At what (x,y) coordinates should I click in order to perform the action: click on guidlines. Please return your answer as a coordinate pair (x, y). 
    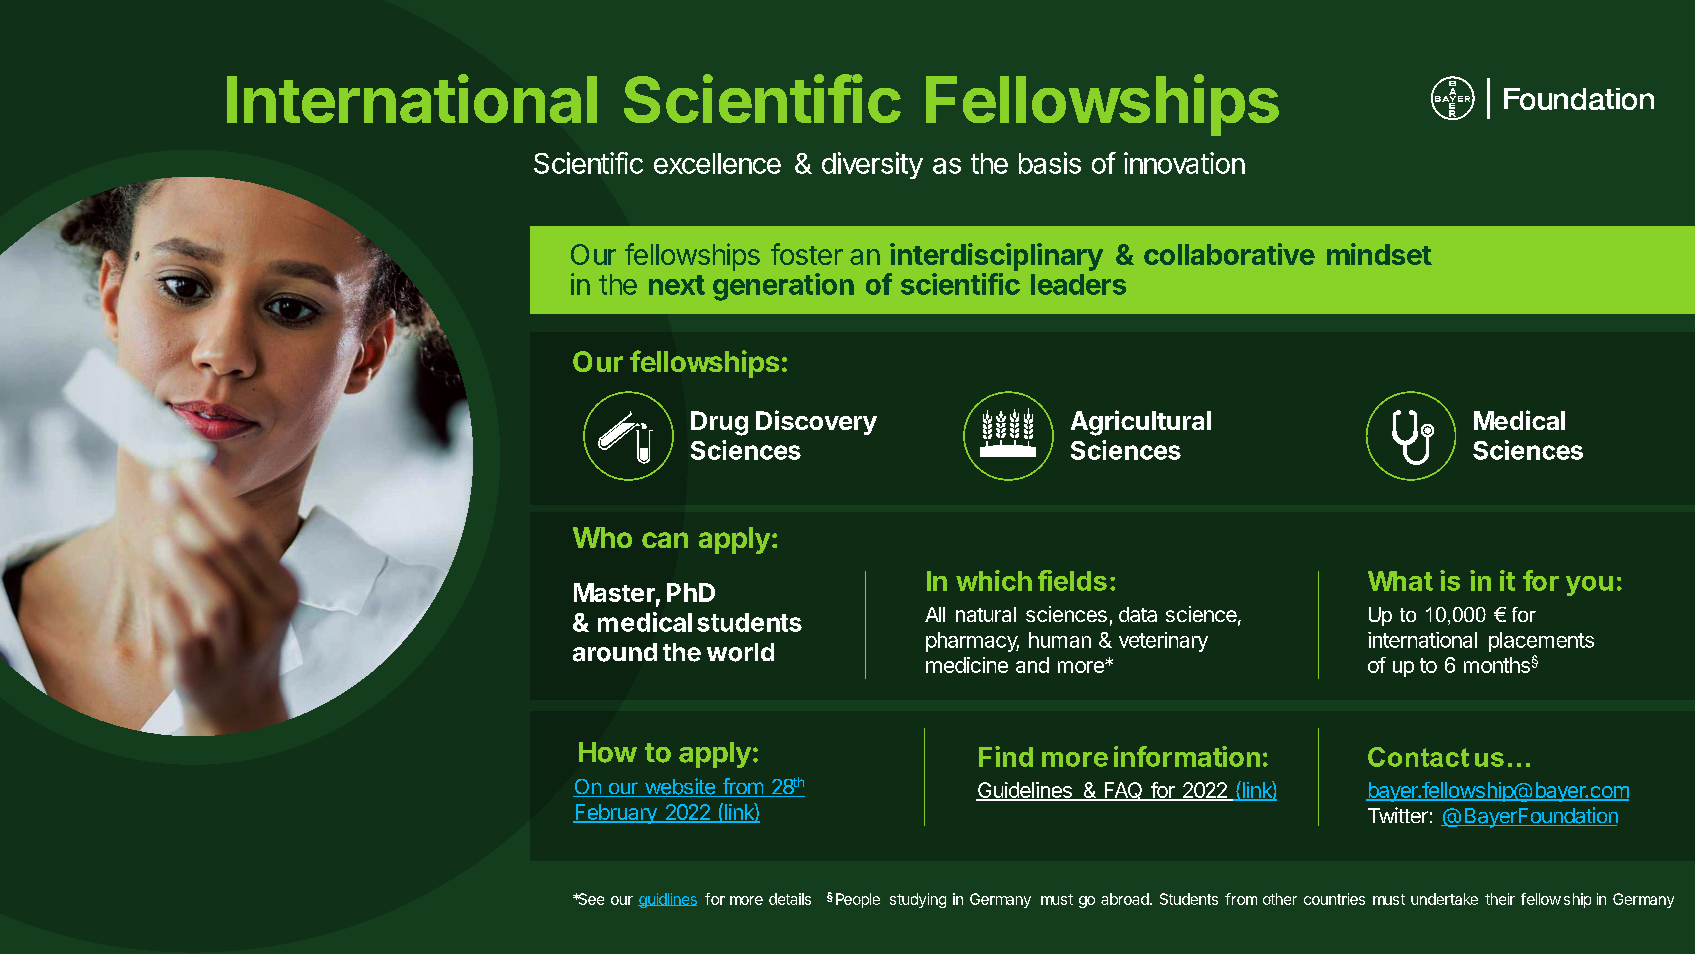
    Looking at the image, I should click on (667, 900).
